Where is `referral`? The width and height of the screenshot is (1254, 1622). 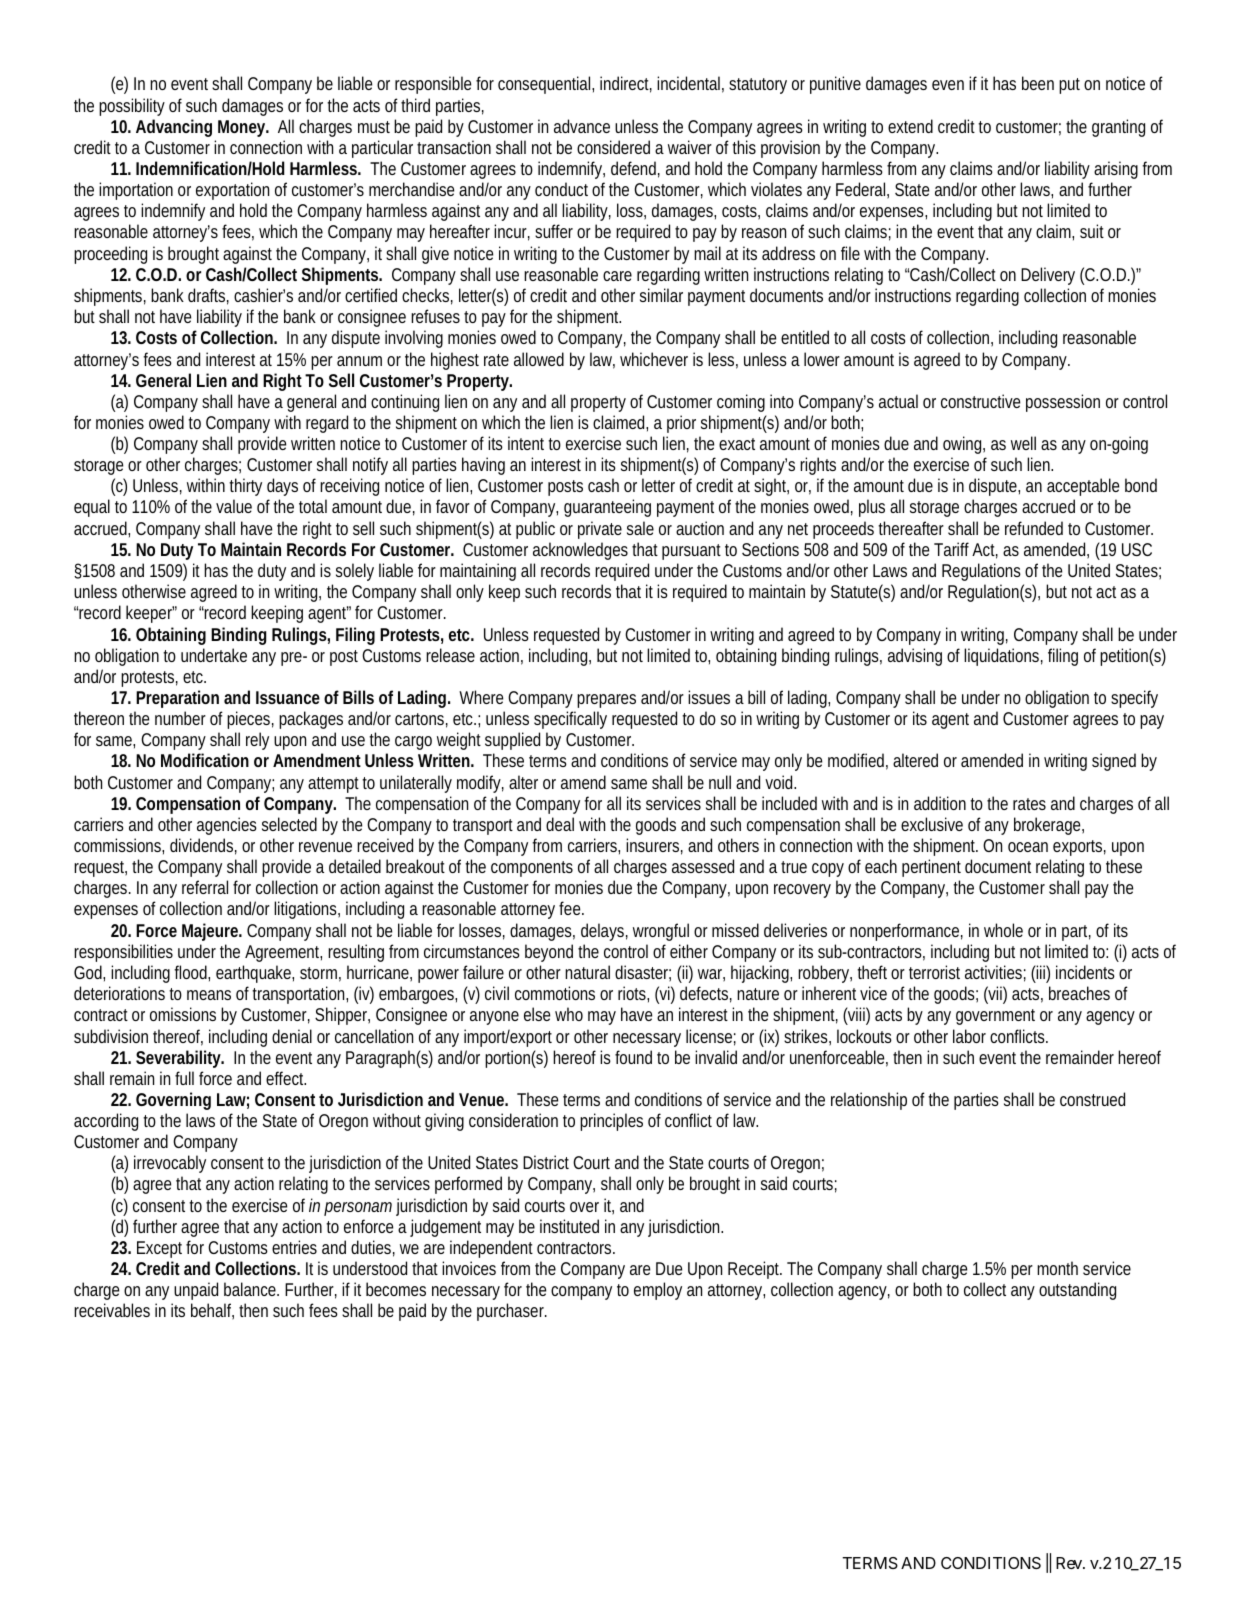 referral is located at coordinates (205, 887).
